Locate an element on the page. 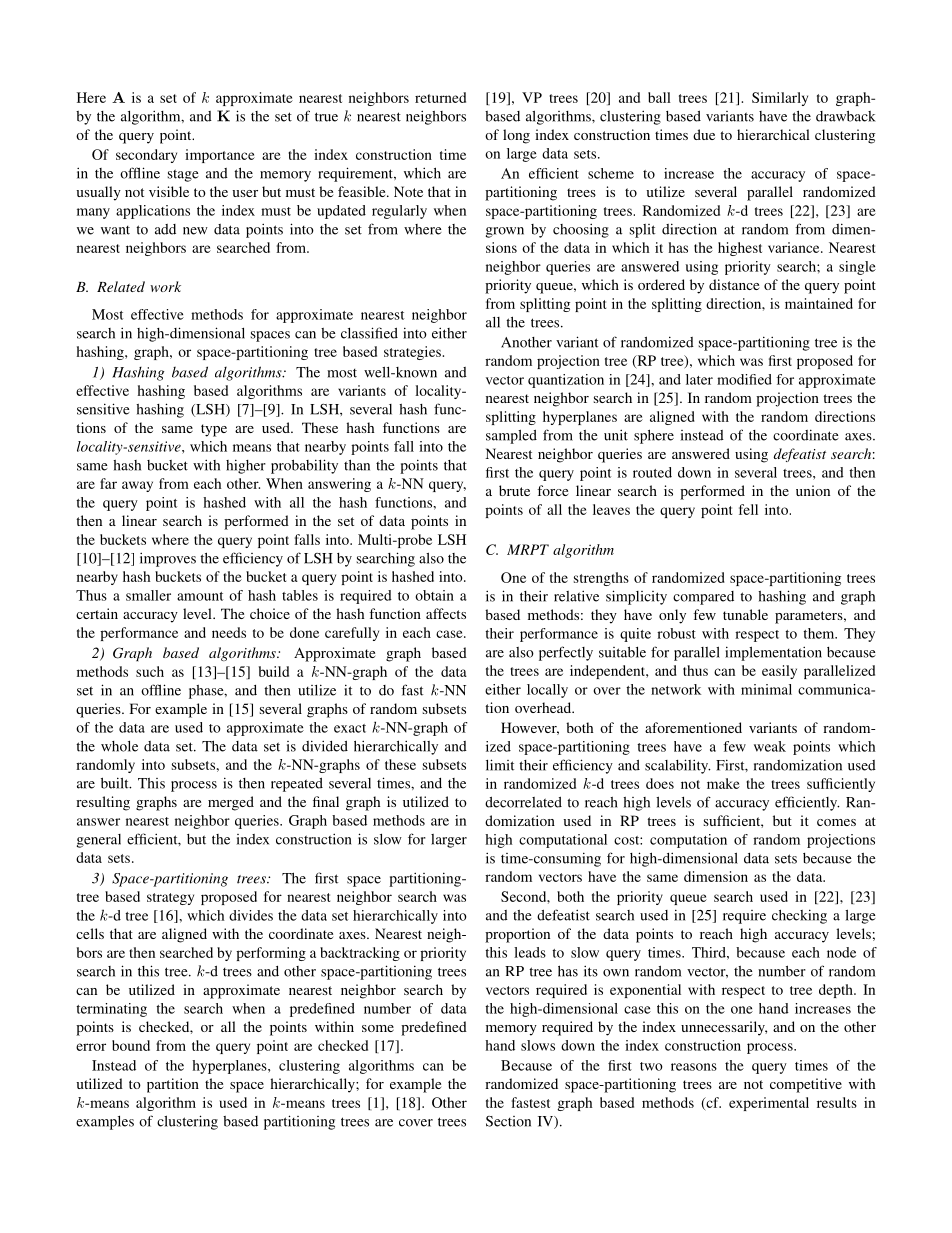 This document has width=952, height=1233. long is located at coordinates (516, 136).
